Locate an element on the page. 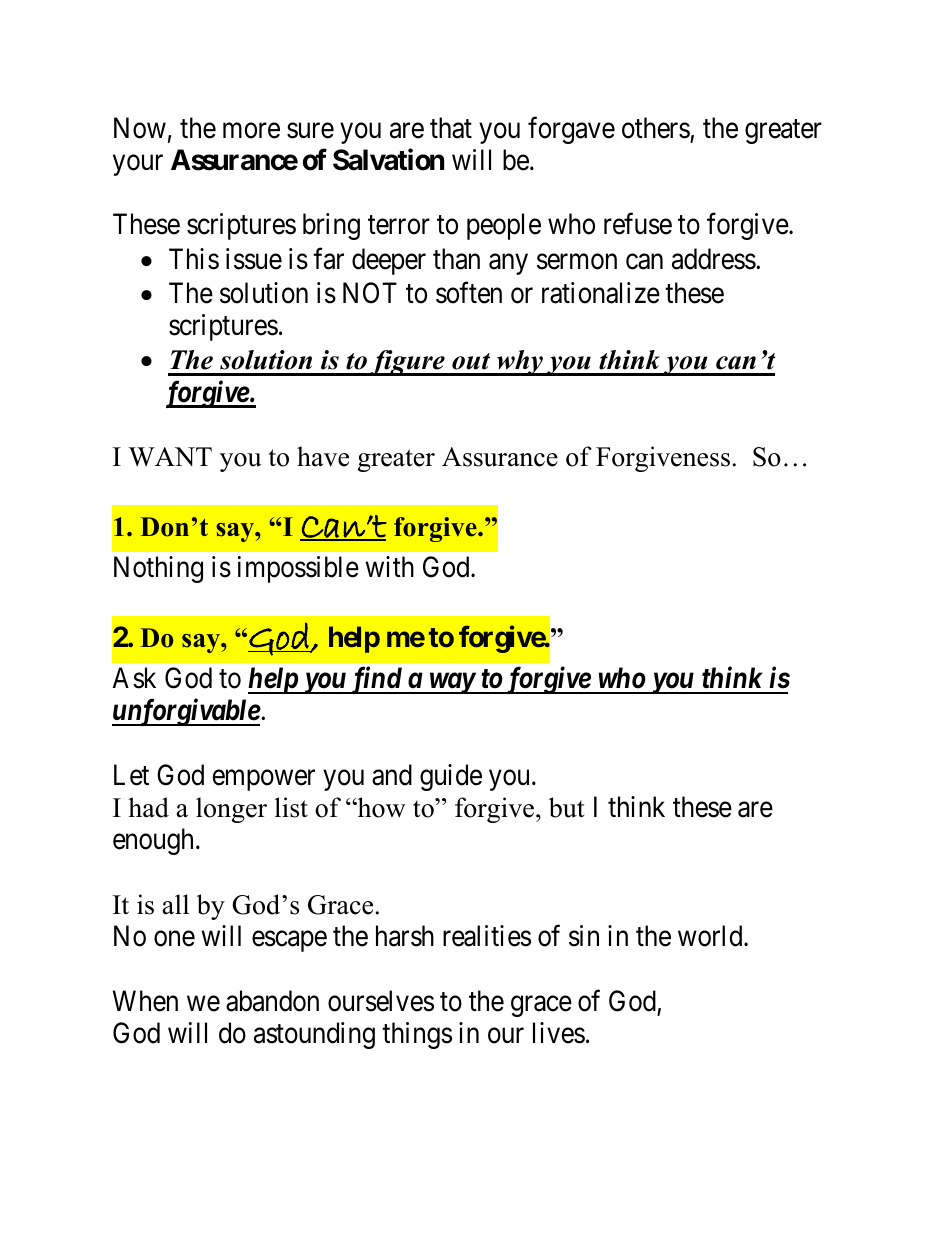  Salvation is located at coordinates (388, 160).
